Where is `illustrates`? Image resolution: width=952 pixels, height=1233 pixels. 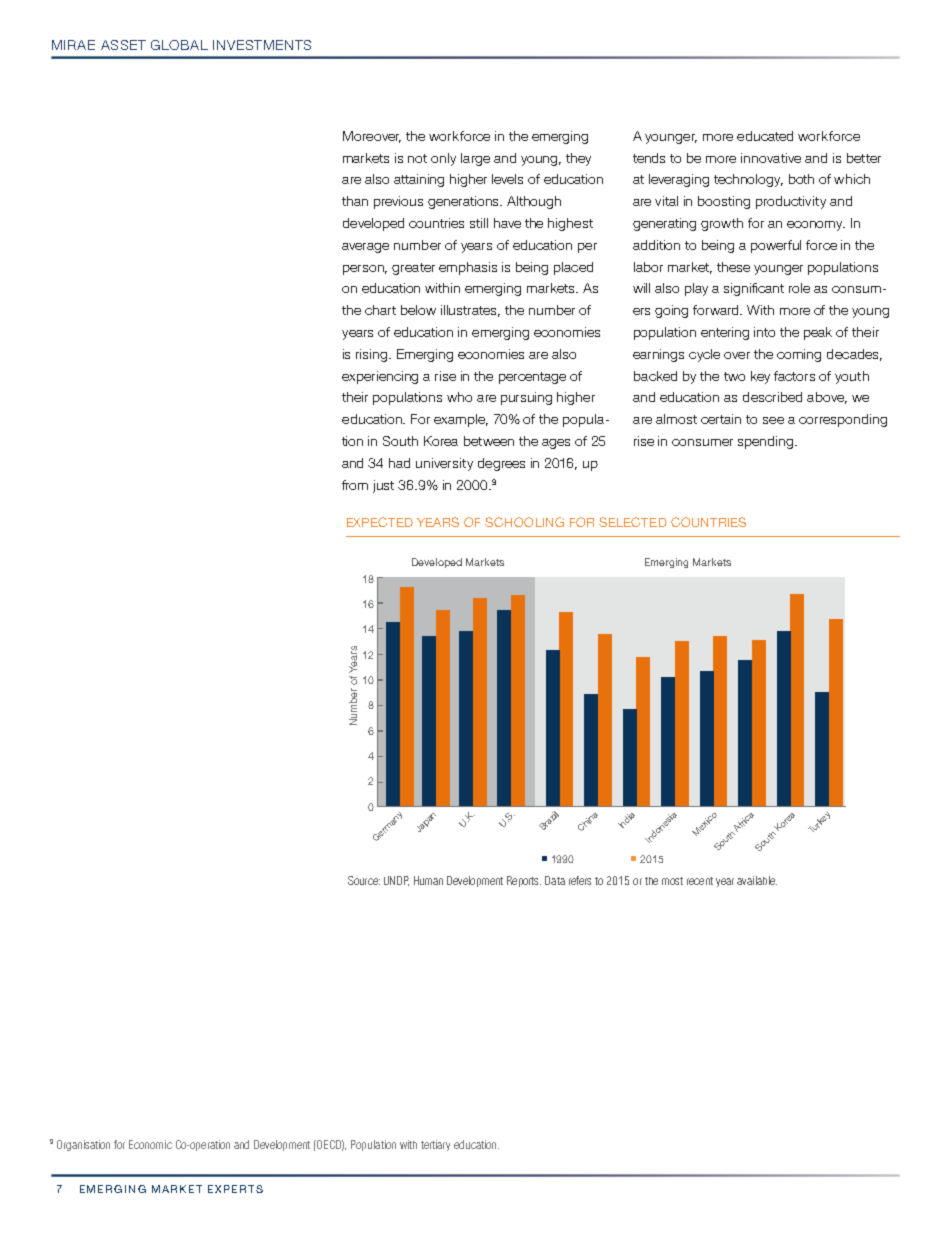 illustrates is located at coordinates (470, 311).
